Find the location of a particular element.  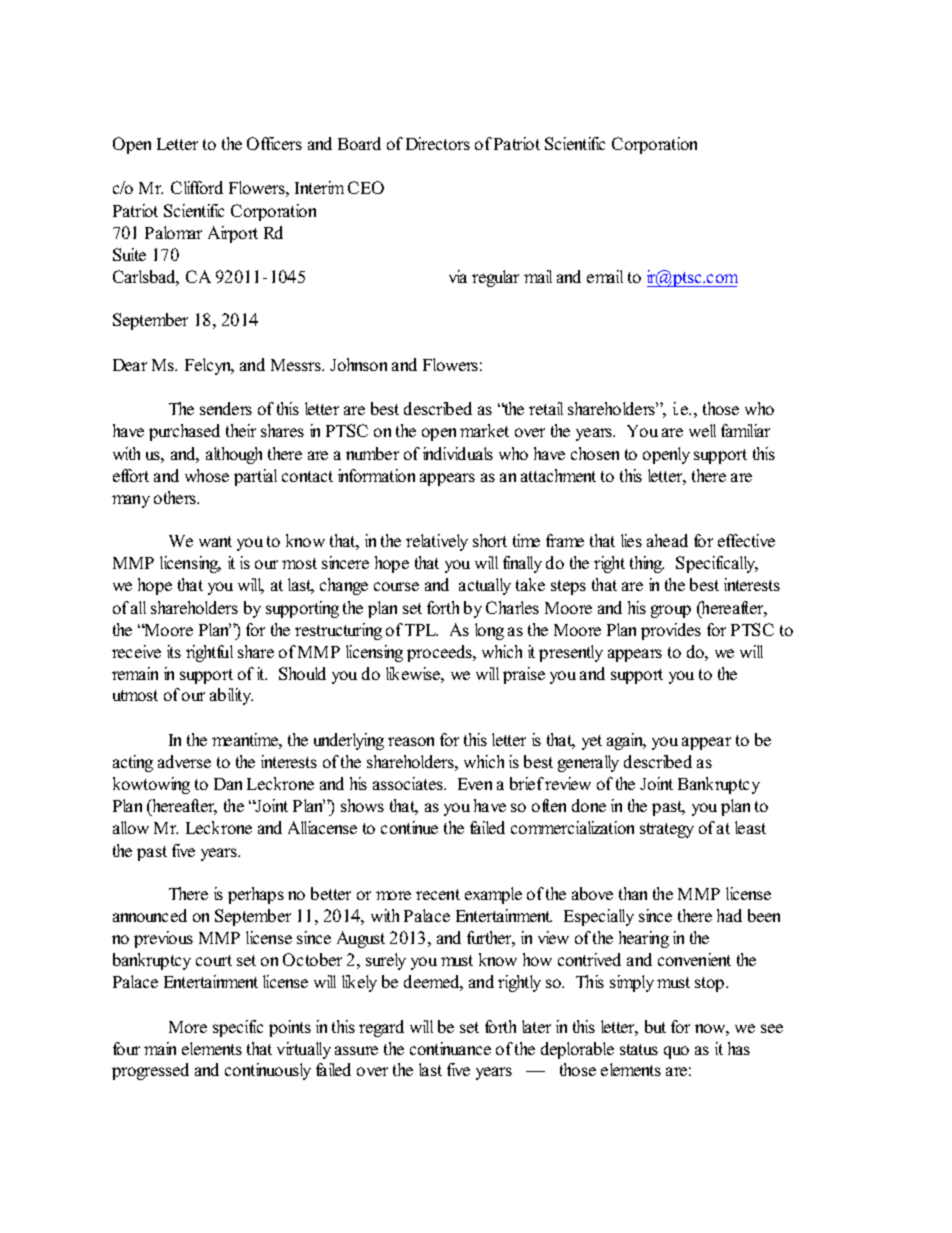

its is located at coordinates (174, 651).
